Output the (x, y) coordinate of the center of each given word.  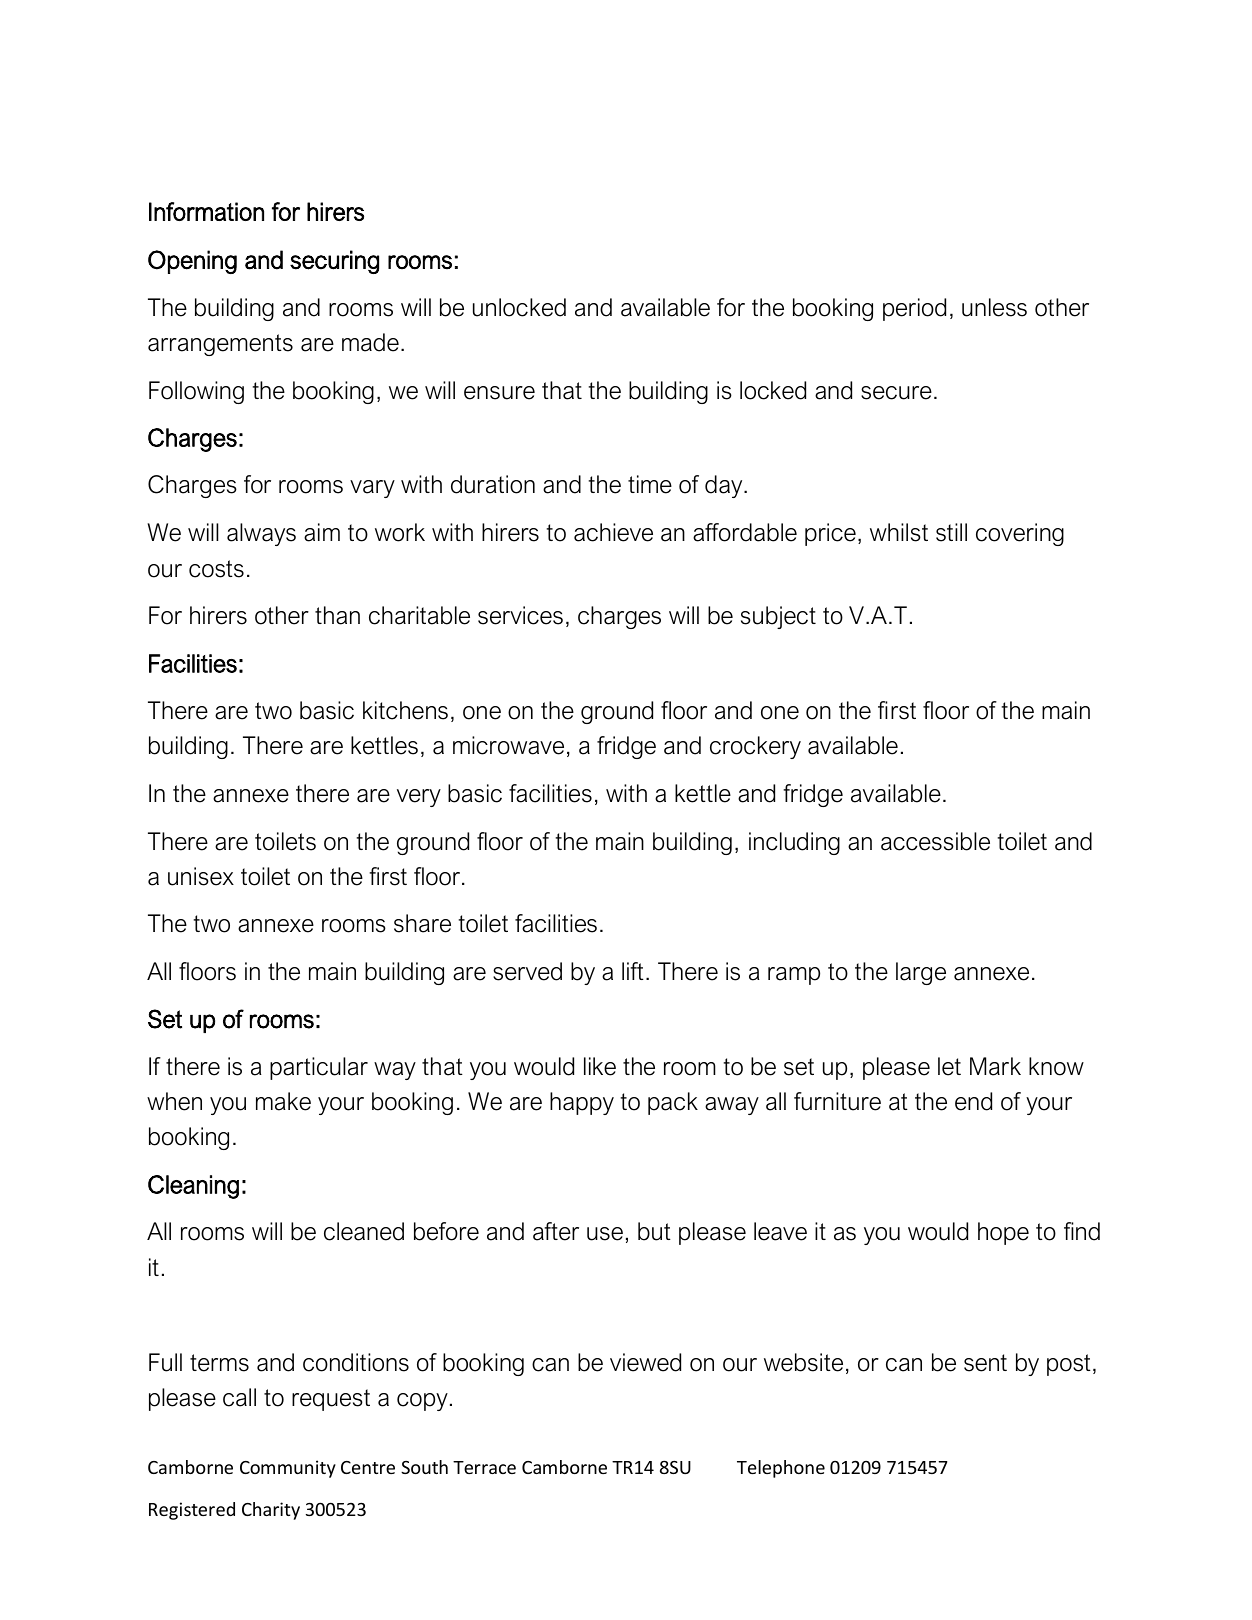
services (520, 615)
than (337, 615)
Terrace (484, 1467)
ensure (499, 393)
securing (334, 262)
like (600, 1066)
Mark (995, 1066)
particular (319, 1068)
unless (994, 307)
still (951, 532)
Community (288, 1469)
